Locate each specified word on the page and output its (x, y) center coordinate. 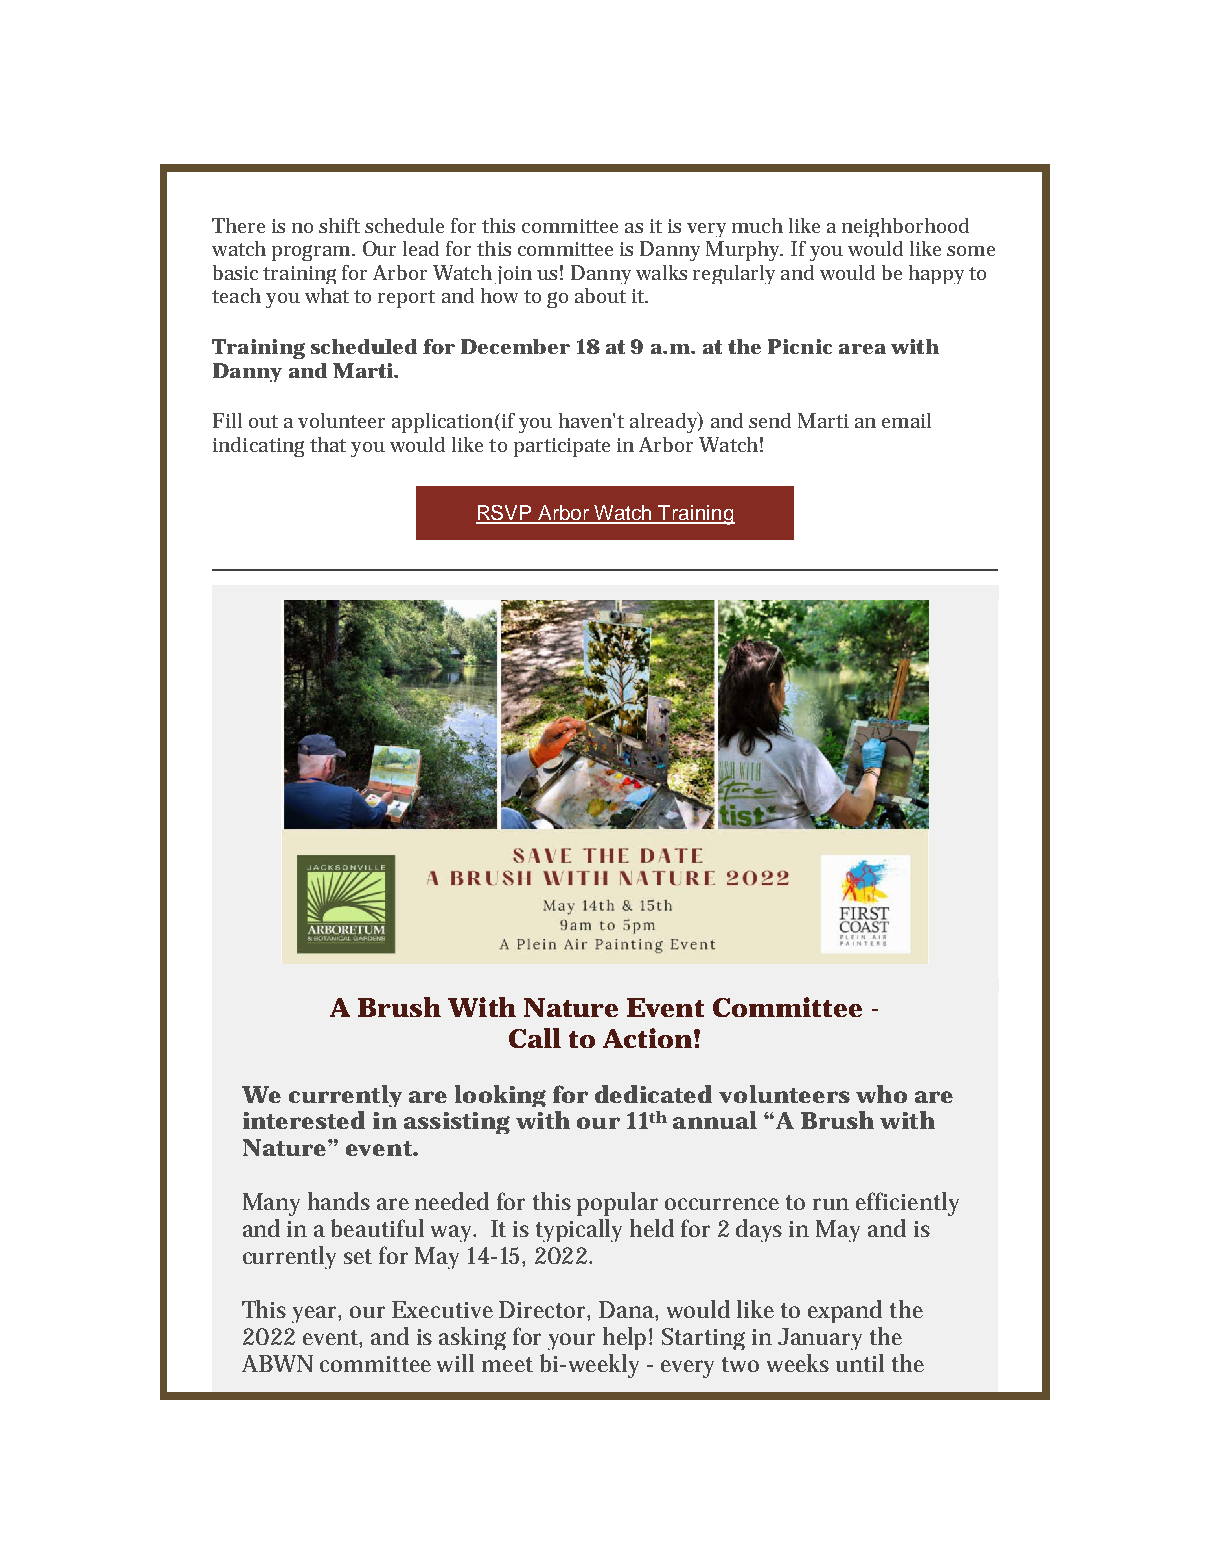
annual (715, 1120)
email (906, 420)
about (600, 295)
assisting (457, 1123)
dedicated (653, 1094)
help (624, 1338)
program (311, 253)
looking (500, 1096)
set (358, 1256)
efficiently (907, 1204)
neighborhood (905, 227)
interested (304, 1120)
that (328, 444)
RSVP (505, 514)
